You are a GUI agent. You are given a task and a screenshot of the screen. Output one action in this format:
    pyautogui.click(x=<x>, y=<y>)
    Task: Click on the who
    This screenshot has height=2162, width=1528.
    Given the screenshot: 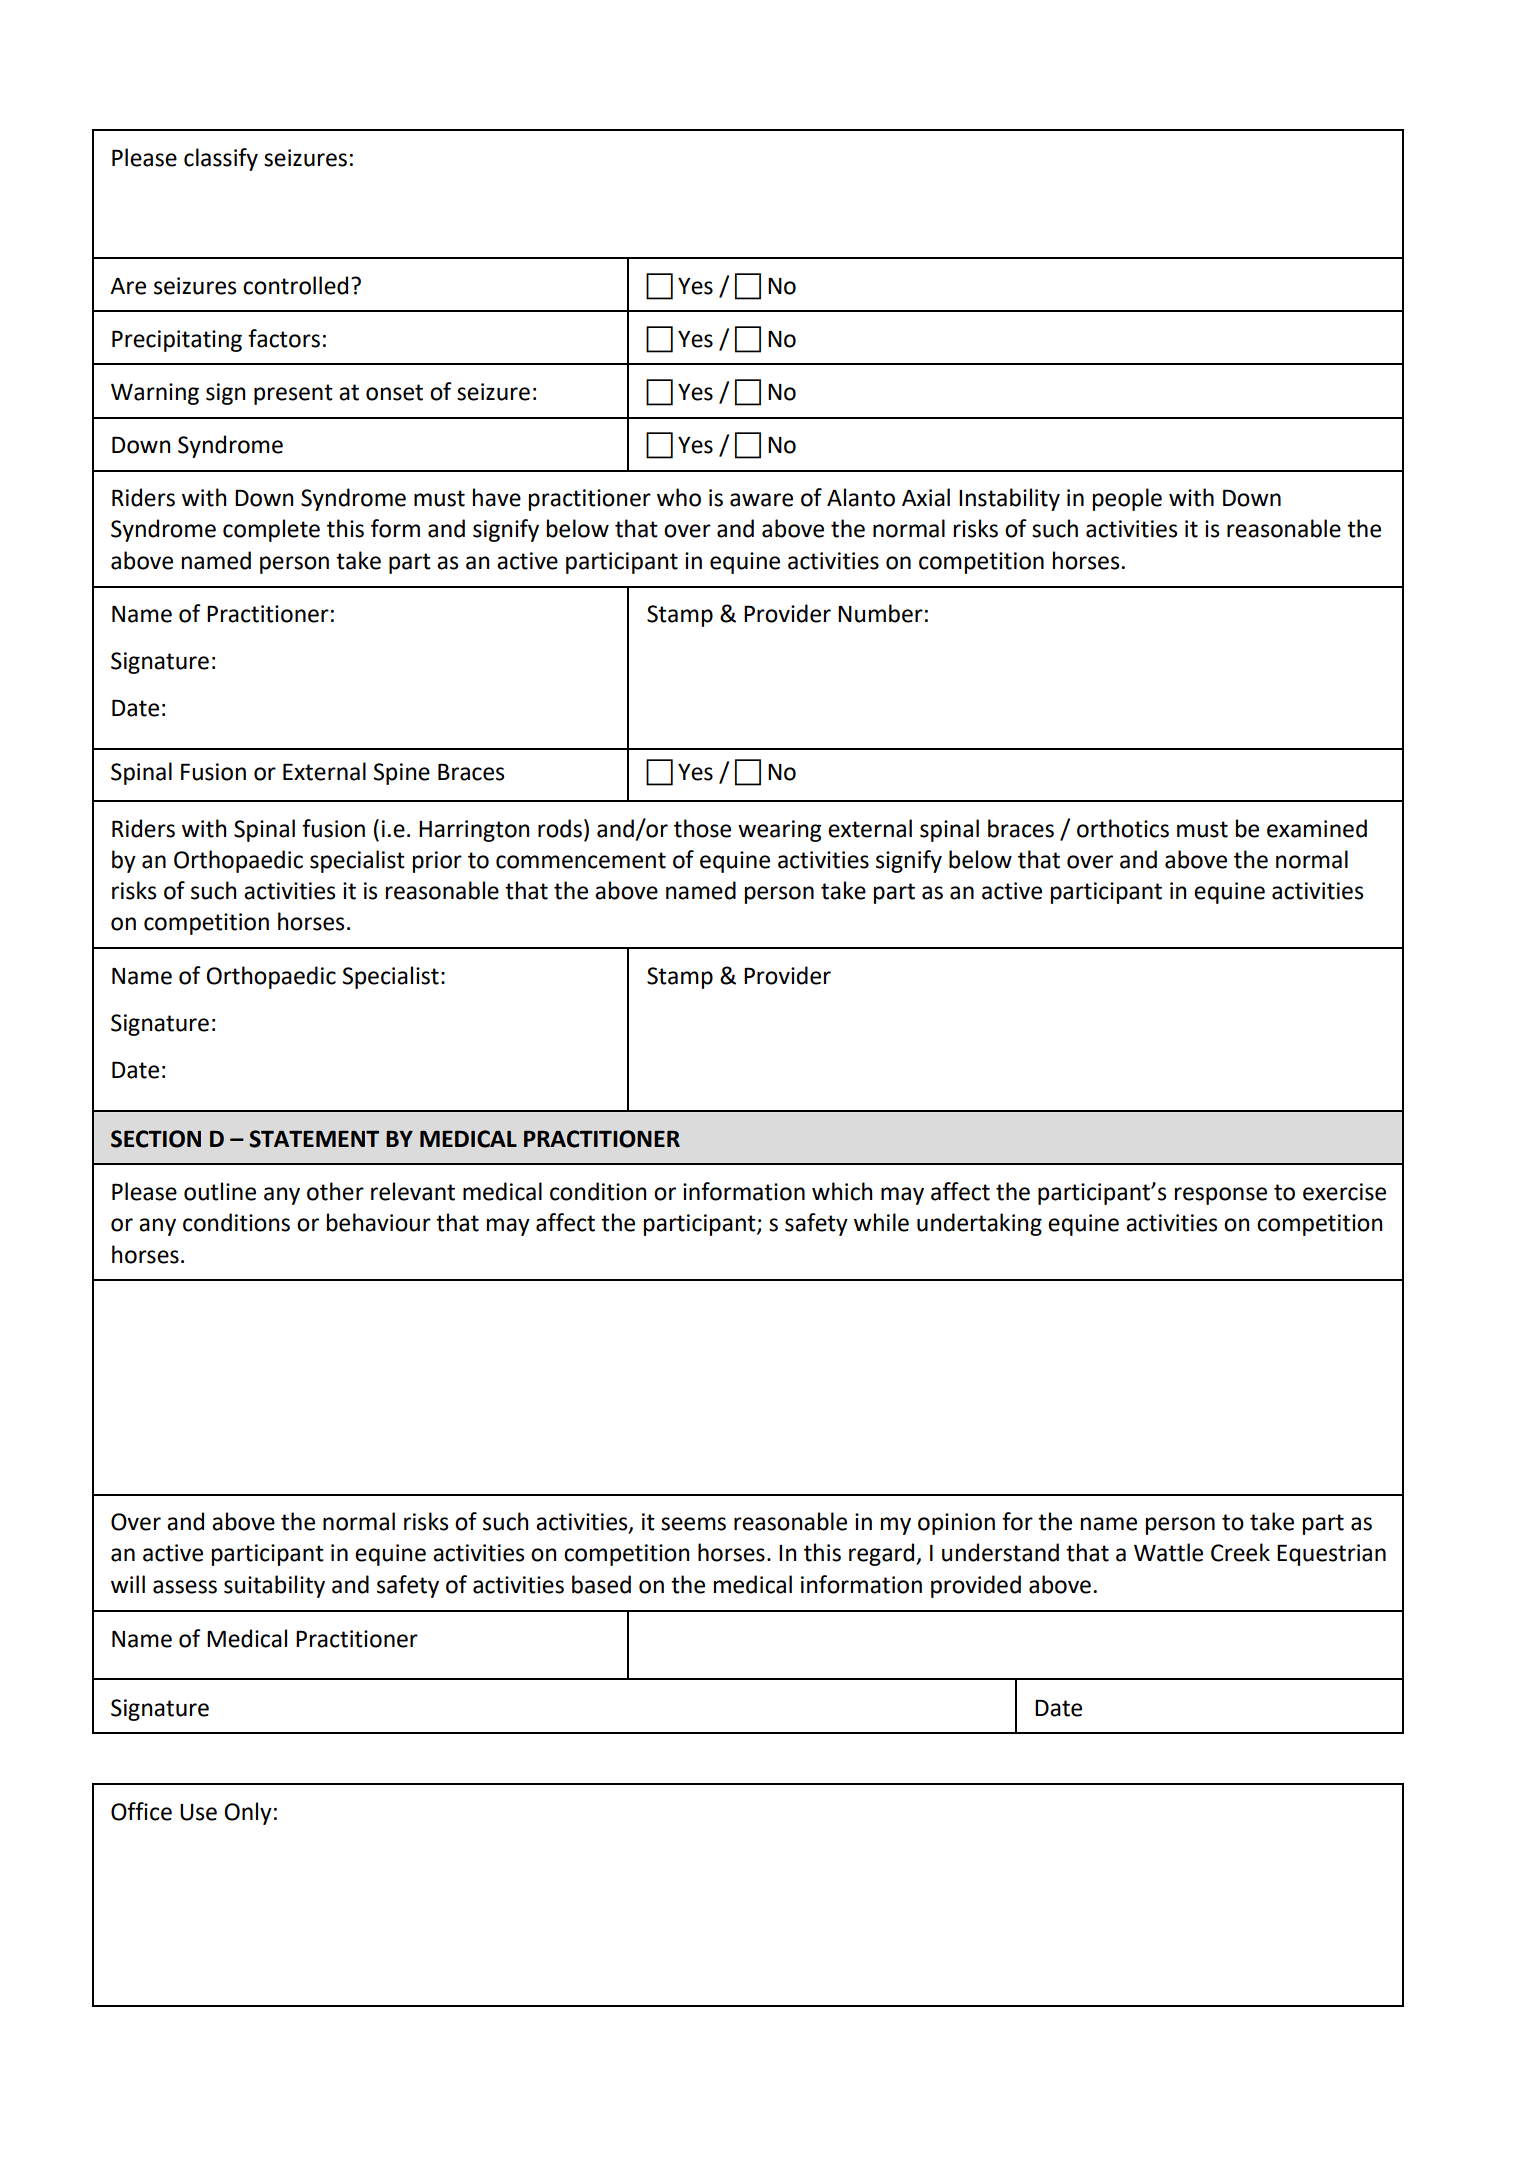 What is the action you would take?
    pyautogui.click(x=679, y=497)
